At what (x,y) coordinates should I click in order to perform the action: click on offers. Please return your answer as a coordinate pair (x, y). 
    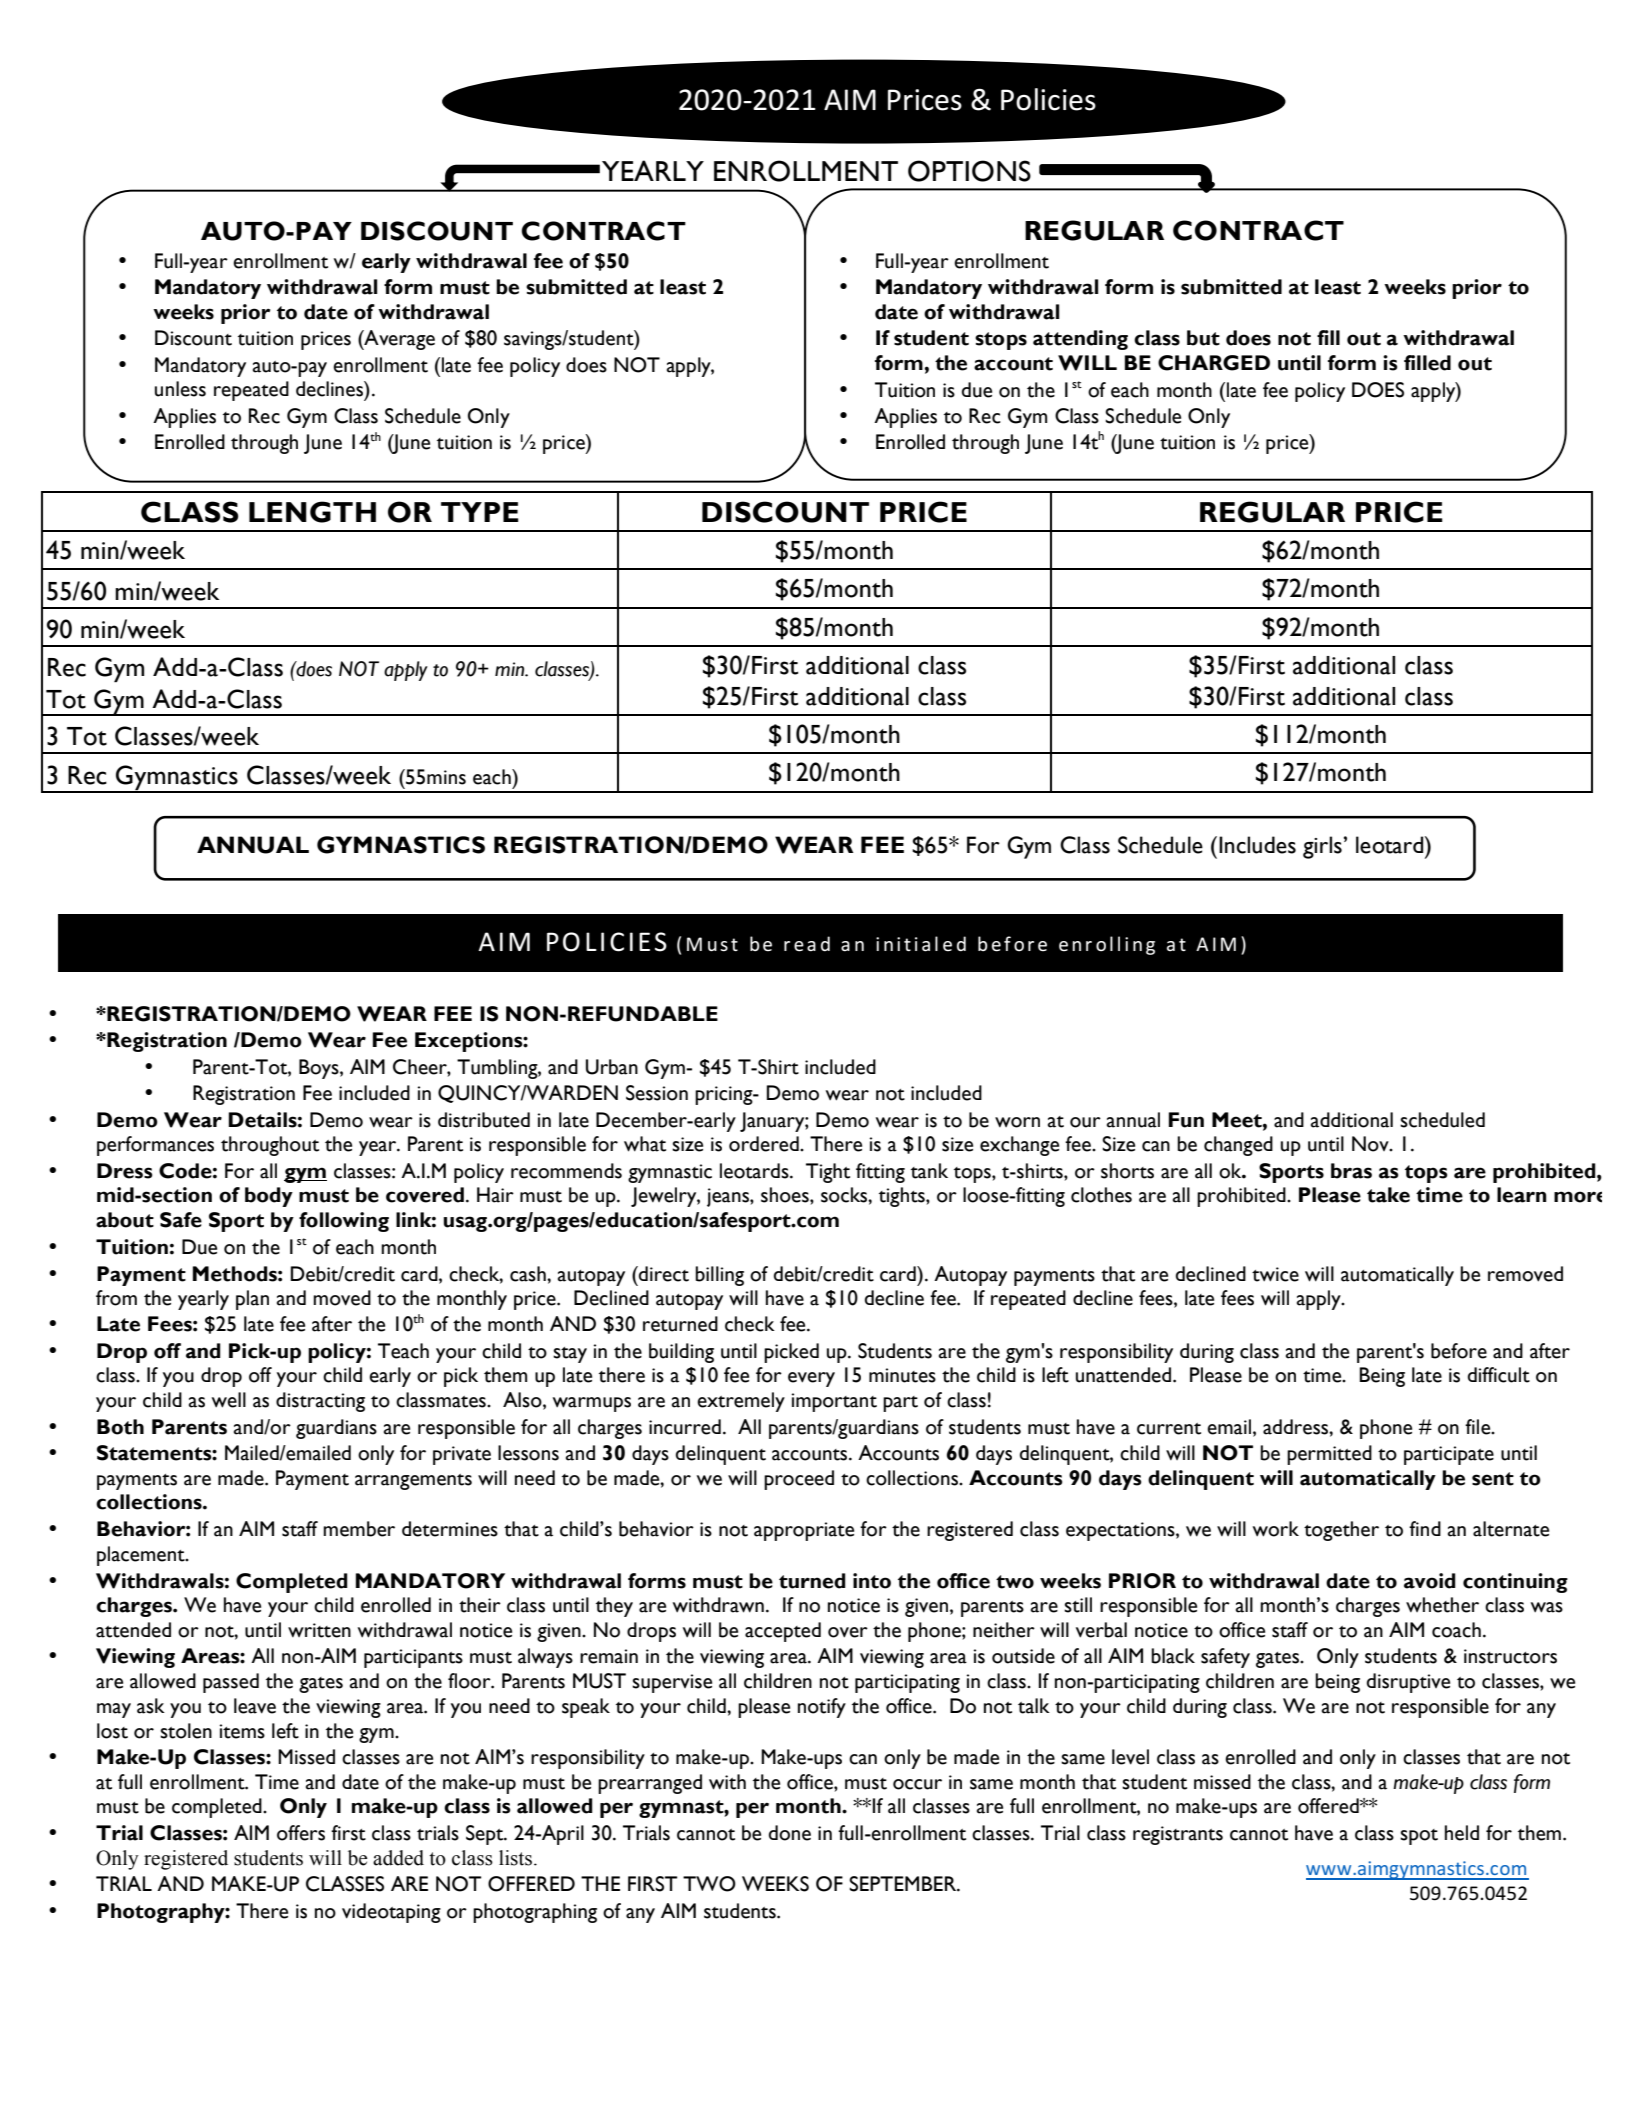
    Looking at the image, I should click on (301, 1833).
